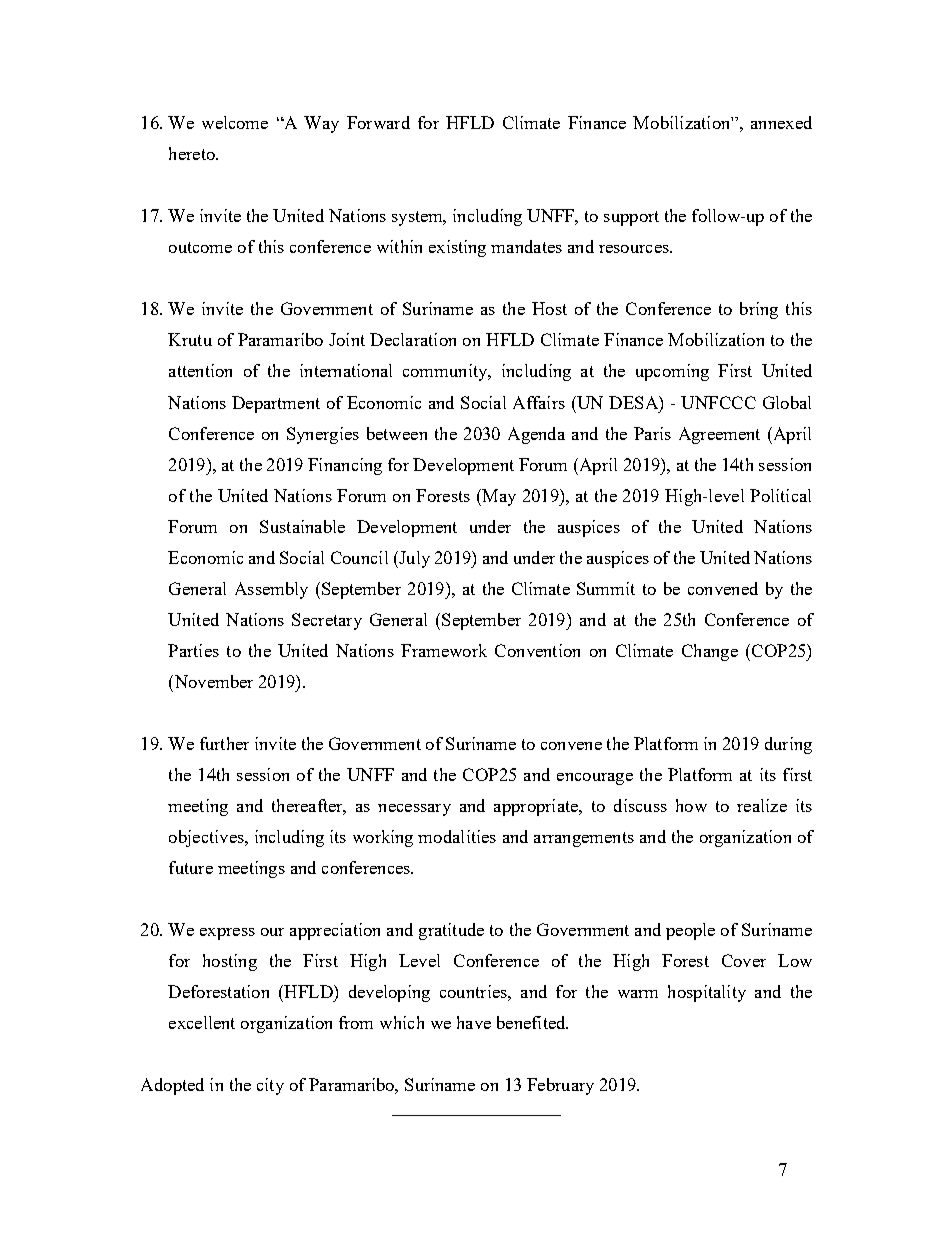 This screenshot has width=952, height=1233. Describe the element at coordinates (207, 838) in the screenshot. I see `objectives` at that location.
